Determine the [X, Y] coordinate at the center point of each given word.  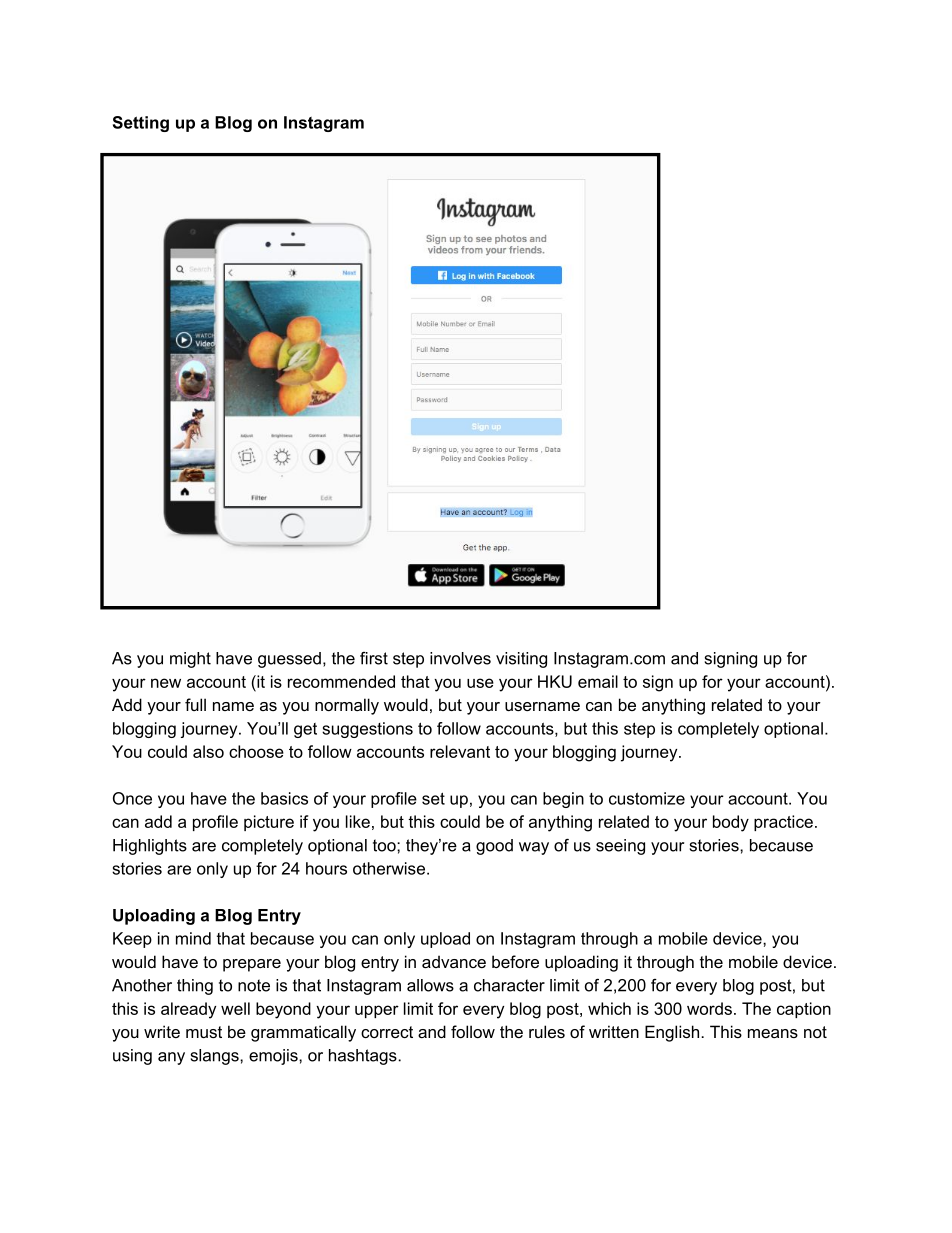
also [208, 751]
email [598, 681]
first [374, 658]
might [190, 660]
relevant [460, 751]
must [204, 1032]
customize [647, 798]
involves [460, 658]
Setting [141, 124]
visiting [521, 660]
